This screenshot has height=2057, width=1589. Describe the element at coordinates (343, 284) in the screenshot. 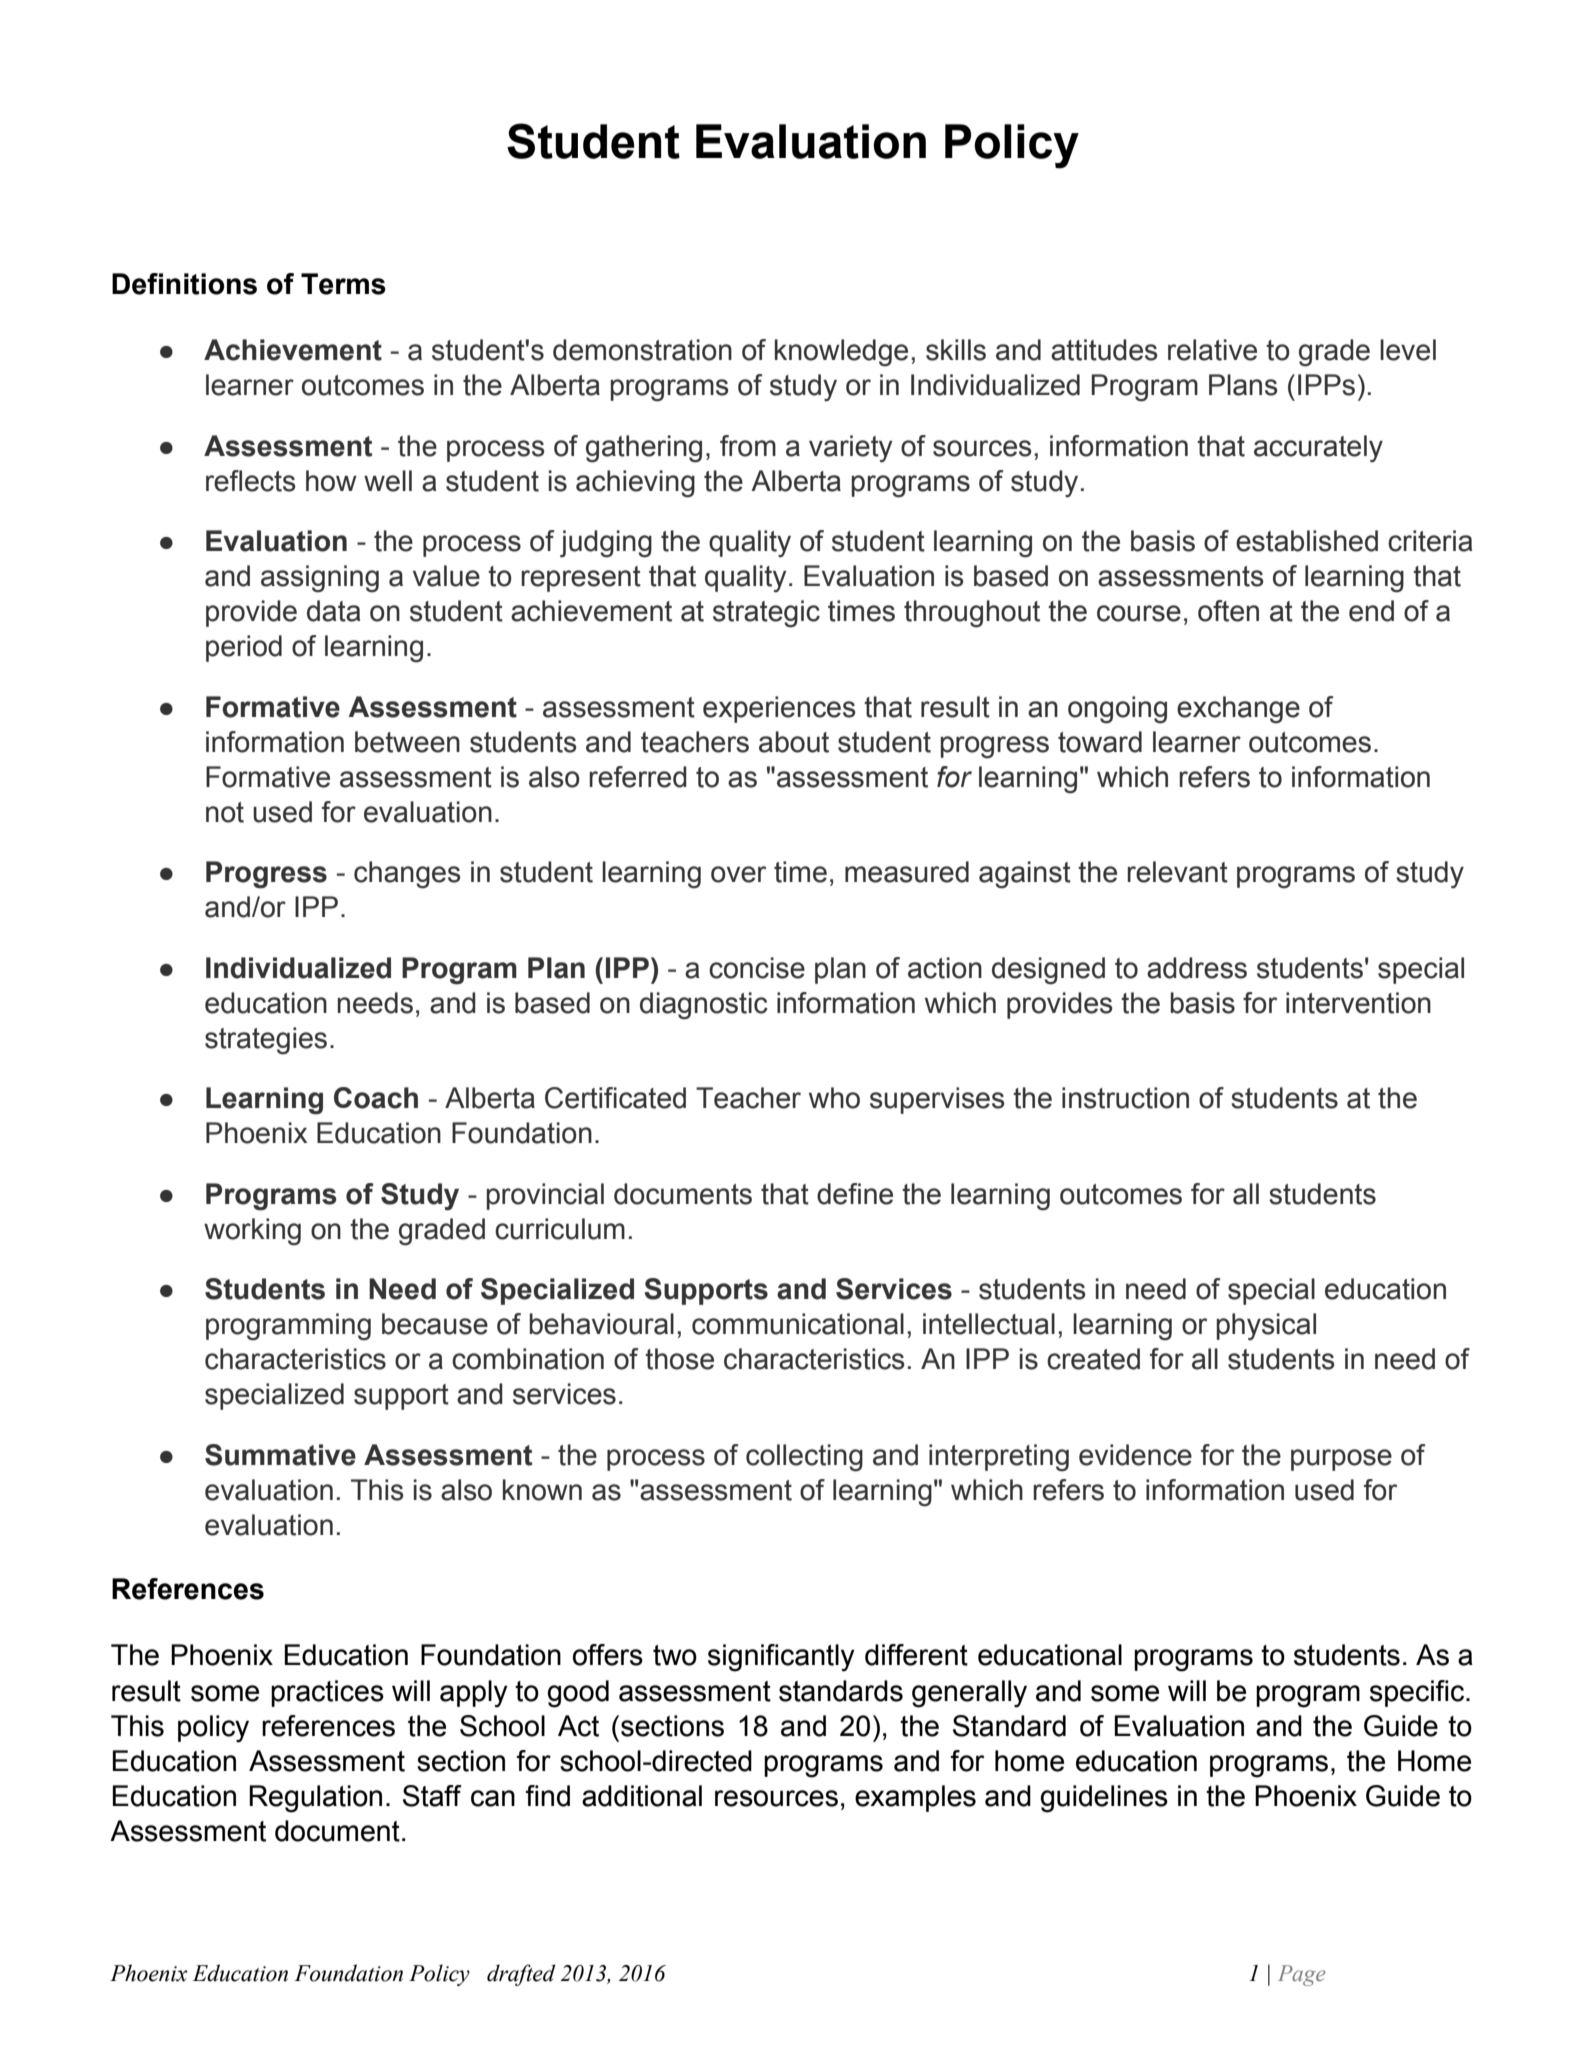

I see `Terms` at that location.
